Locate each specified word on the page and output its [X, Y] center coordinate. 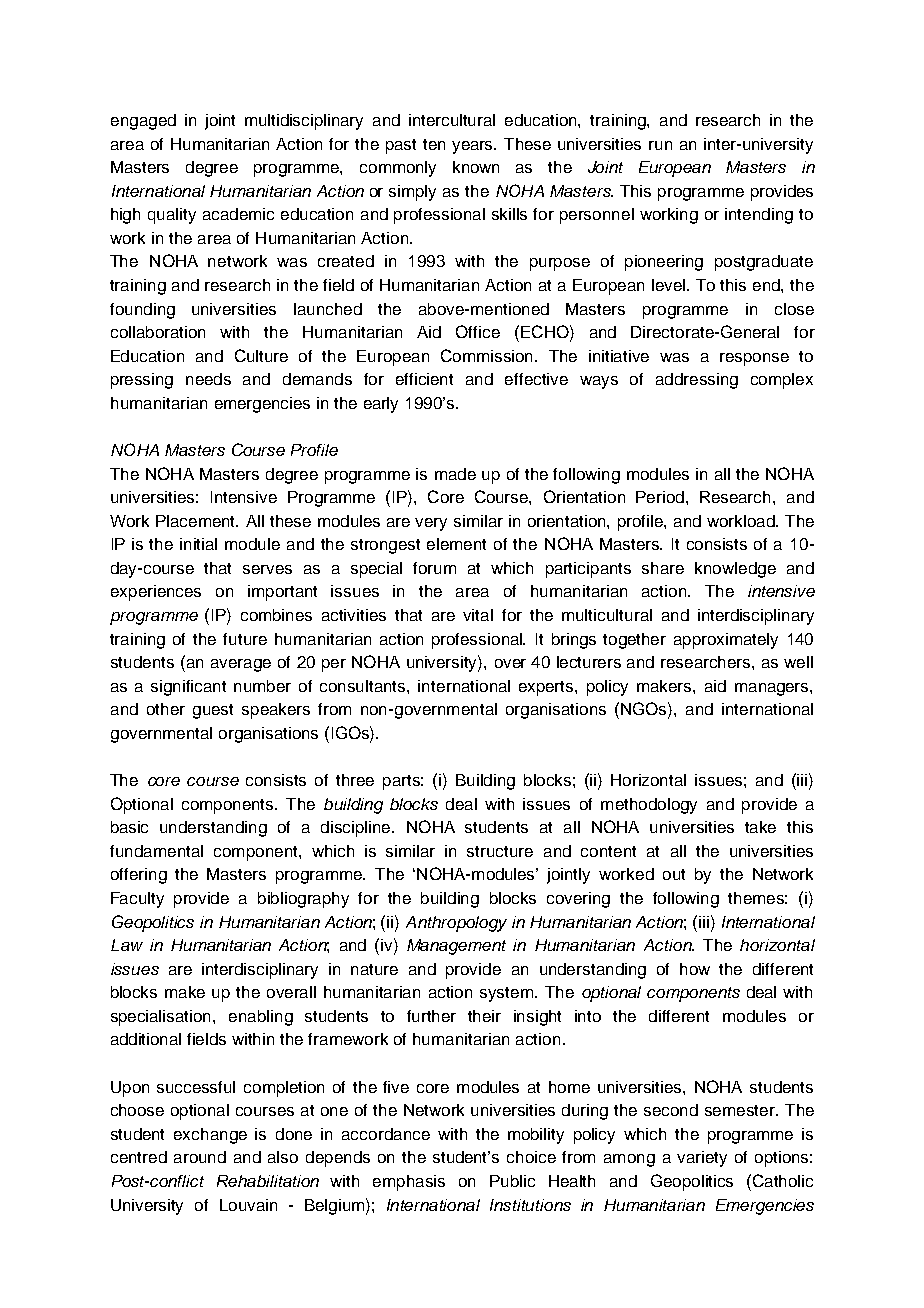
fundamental [156, 851]
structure [500, 851]
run [660, 145]
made [455, 474]
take [760, 827]
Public [512, 1181]
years [474, 147]
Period [660, 497]
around [200, 1157]
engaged [143, 122]
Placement [197, 521]
